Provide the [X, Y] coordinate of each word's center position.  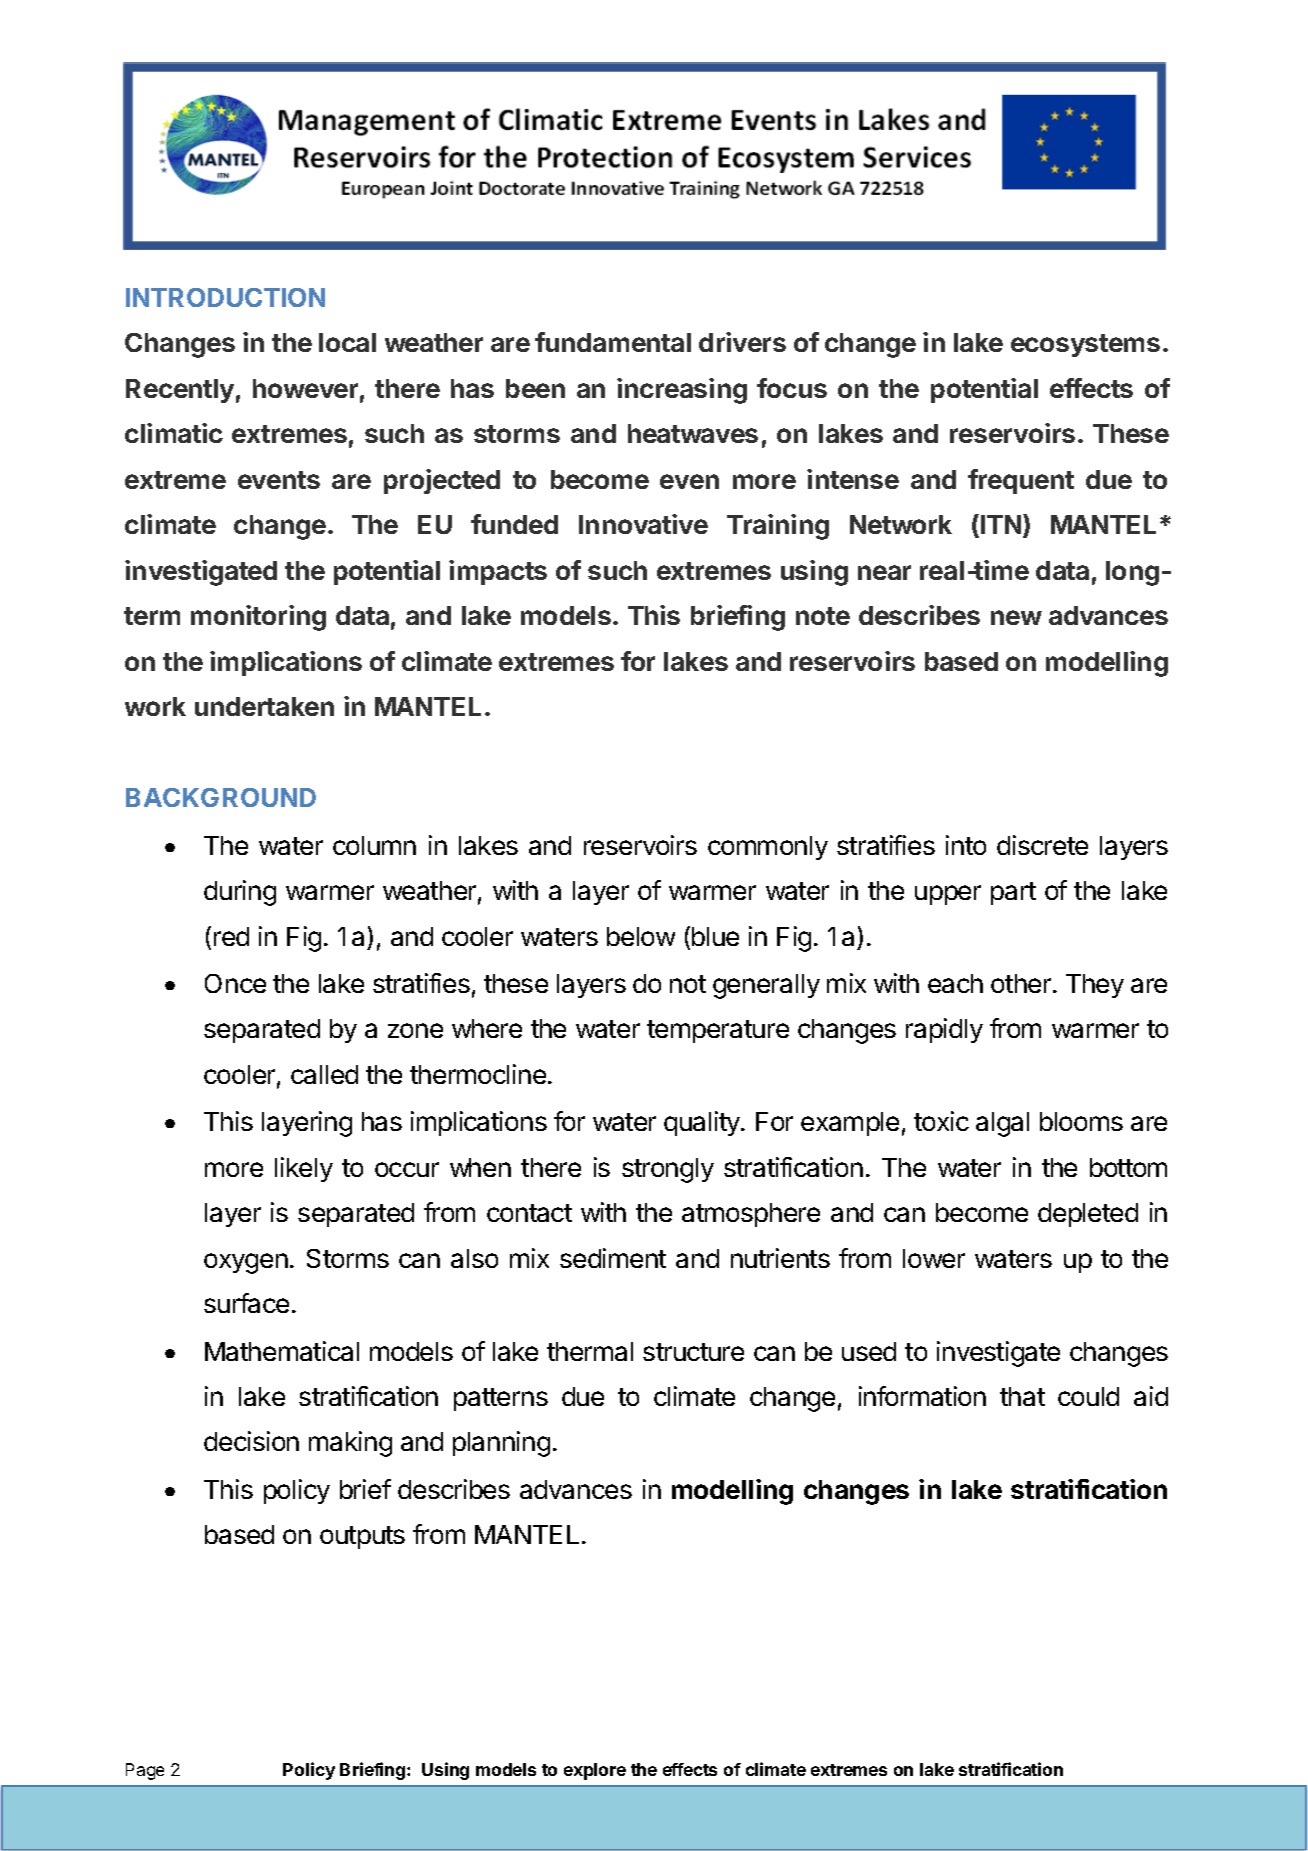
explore [595, 1771]
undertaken [264, 706]
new [1016, 617]
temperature [718, 1031]
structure [693, 1352]
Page [145, 1771]
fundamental [613, 342]
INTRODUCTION [225, 297]
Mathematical [282, 1351]
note [823, 616]
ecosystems [1085, 345]
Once [235, 983]
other [1022, 983]
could [1088, 1396]
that [1022, 1396]
